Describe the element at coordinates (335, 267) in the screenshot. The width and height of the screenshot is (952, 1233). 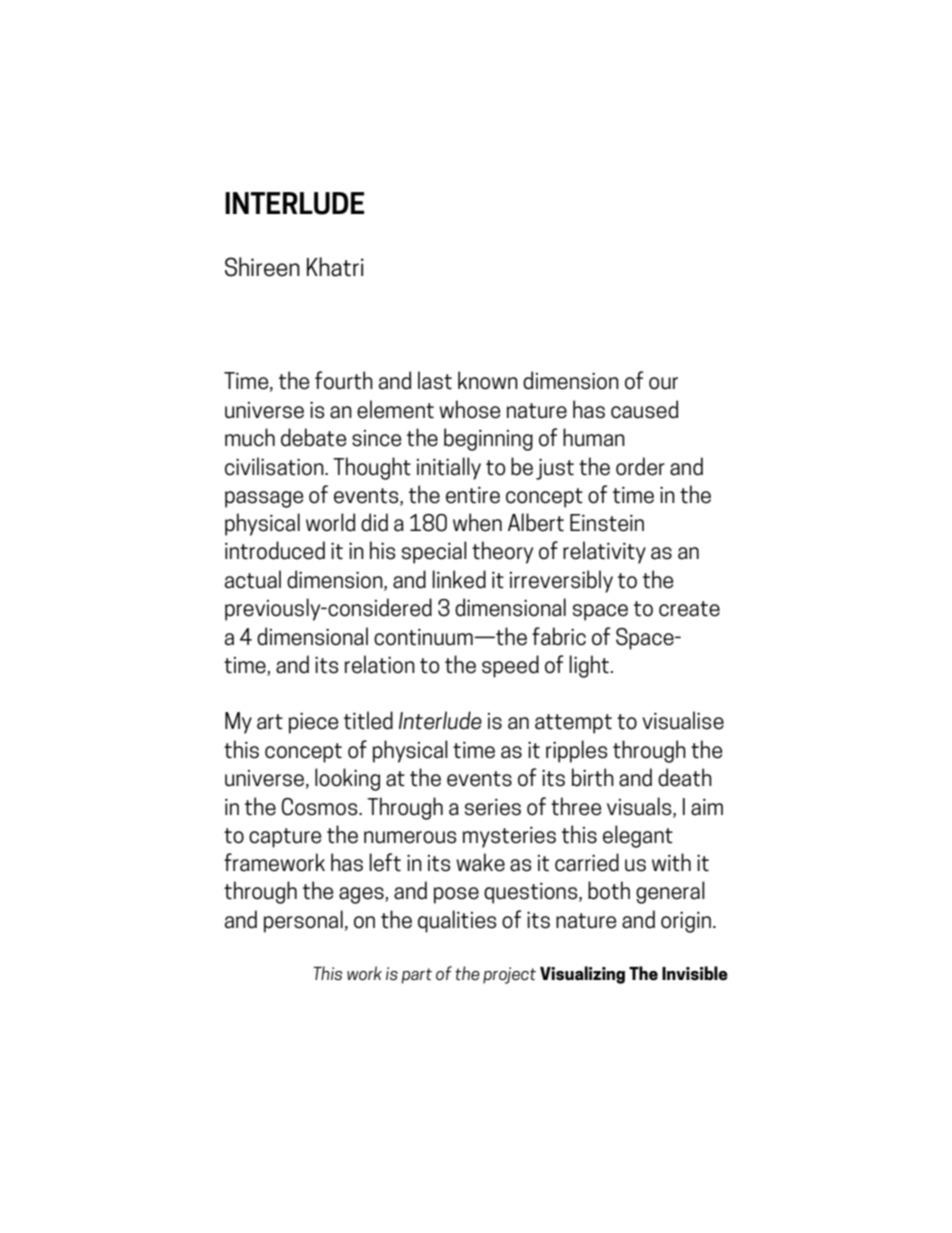
I see `Khatri` at that location.
